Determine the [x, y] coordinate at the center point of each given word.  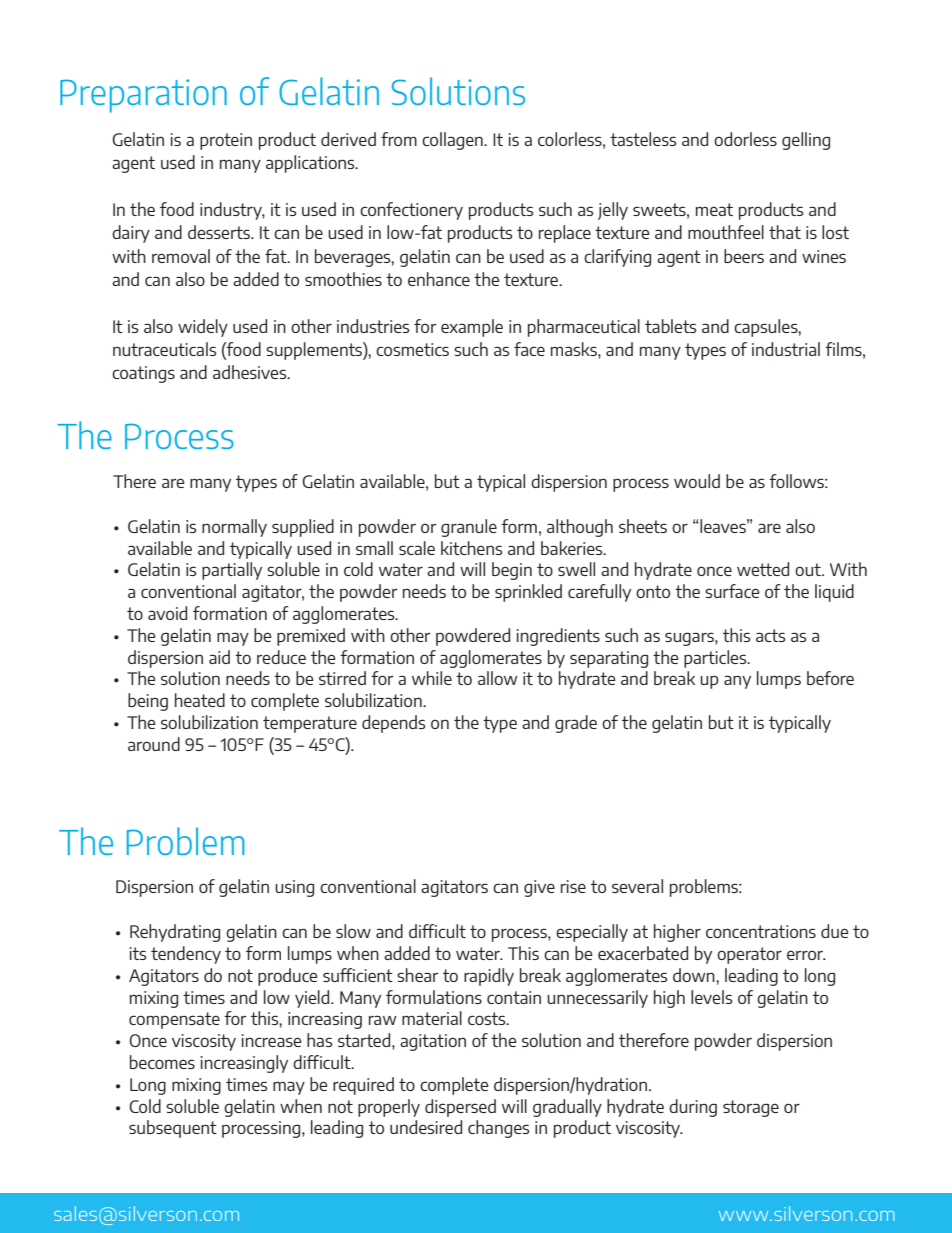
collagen [453, 141]
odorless [745, 139]
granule [469, 528]
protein [226, 141]
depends [394, 724]
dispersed [460, 1108]
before [830, 678]
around [154, 744]
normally [234, 528]
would [697, 481]
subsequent [173, 1129]
